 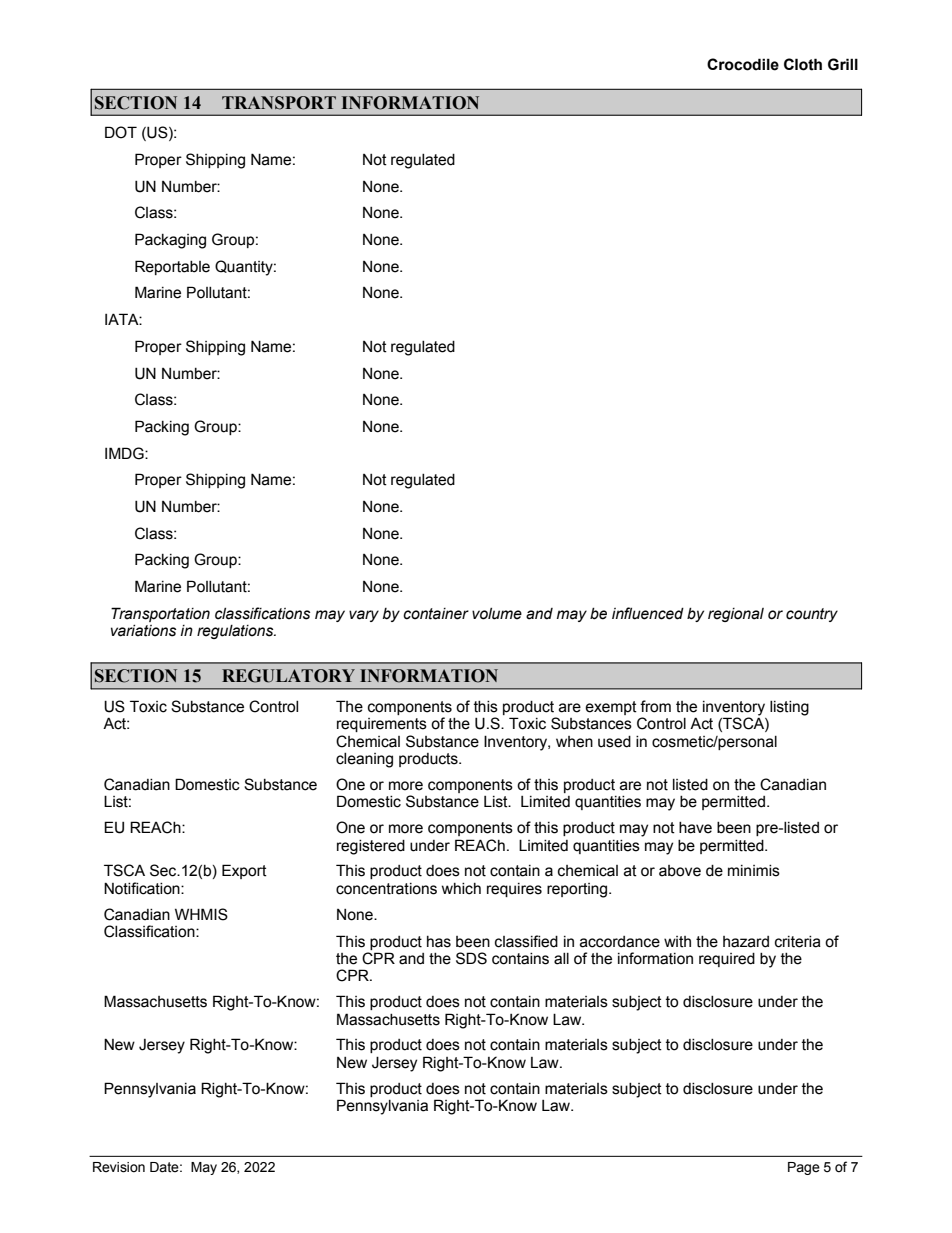 I want to click on volume, so click(x=497, y=614).
